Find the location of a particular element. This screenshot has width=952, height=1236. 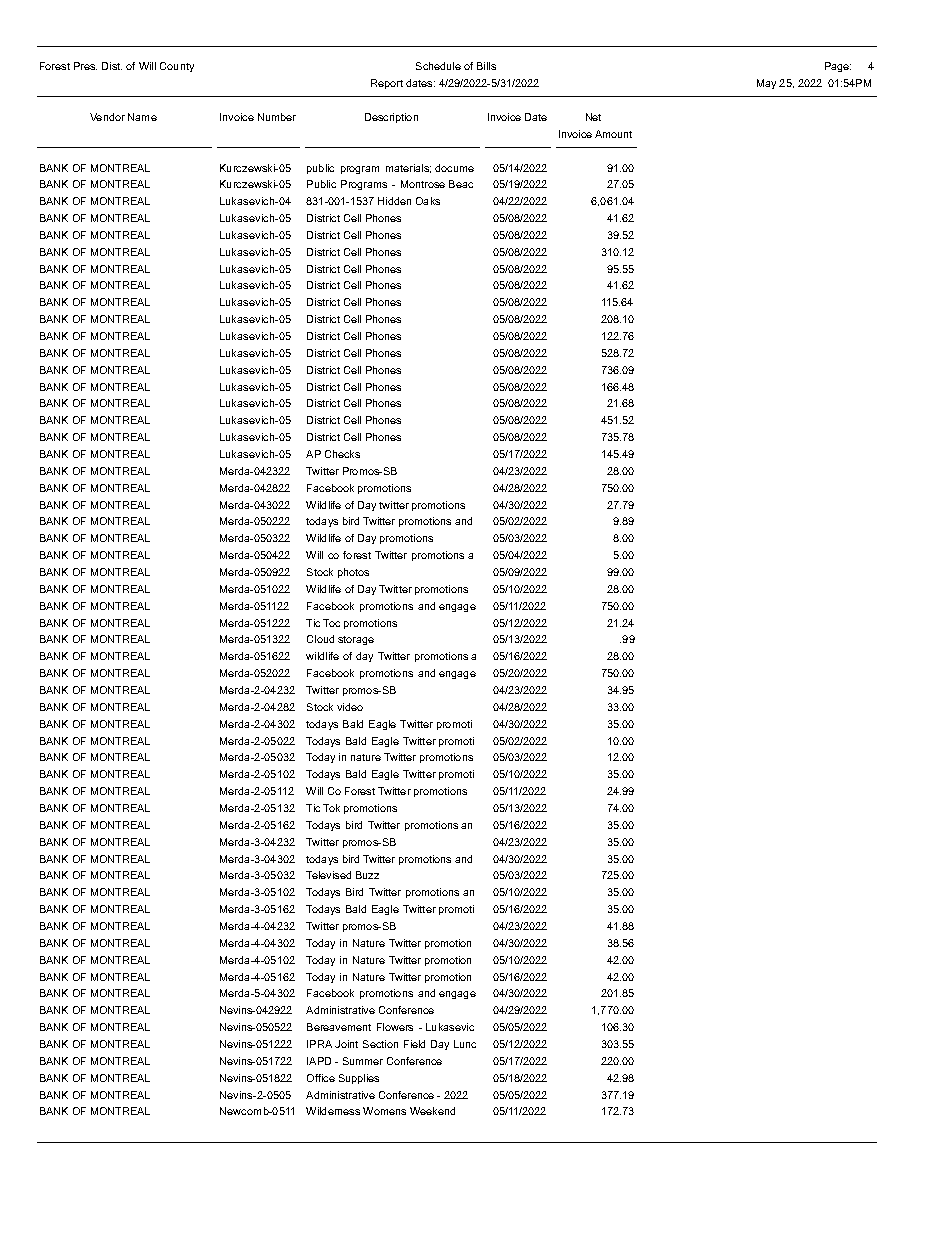

storage is located at coordinates (356, 640).
